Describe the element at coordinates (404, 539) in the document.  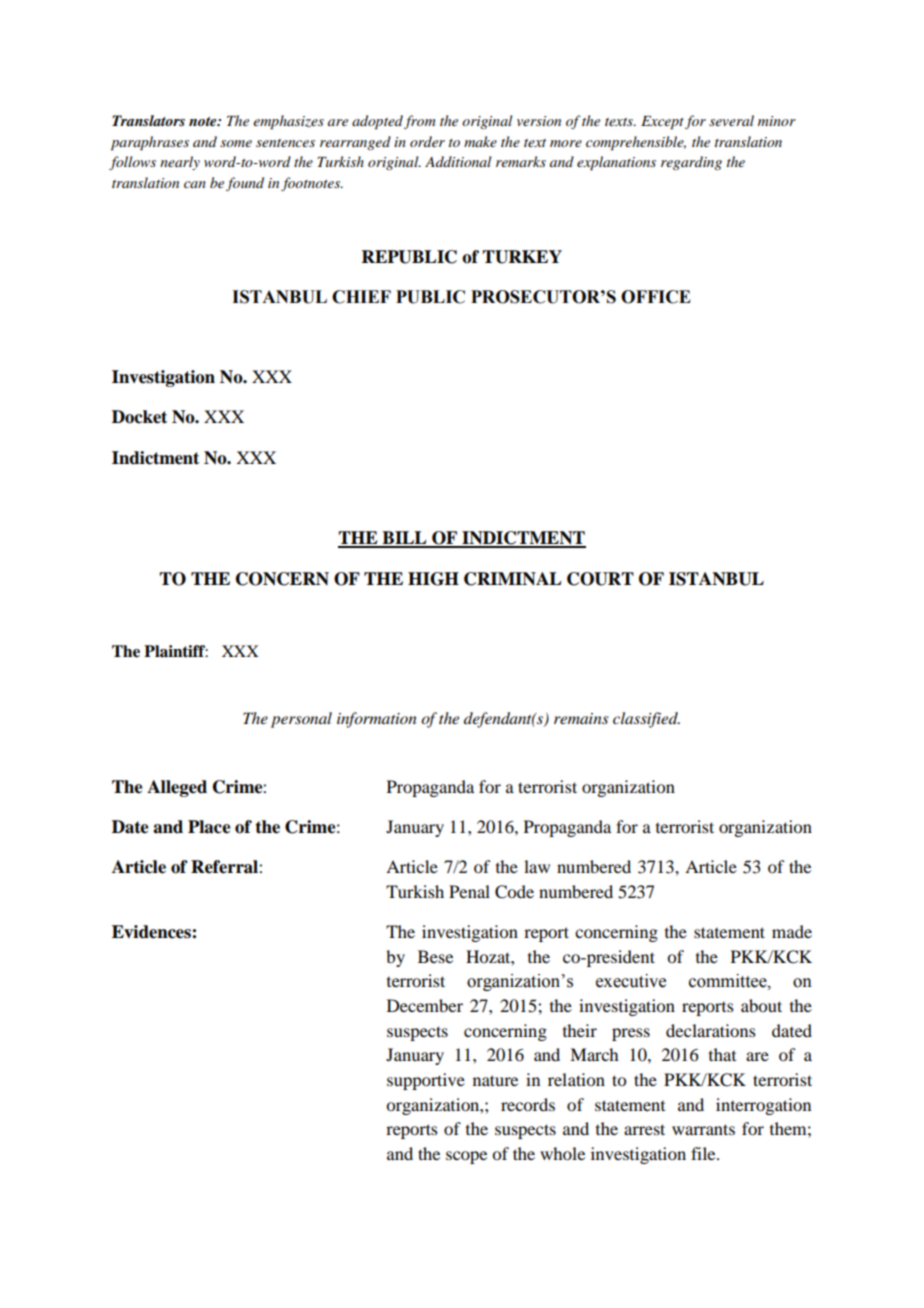
I see `BILL` at that location.
